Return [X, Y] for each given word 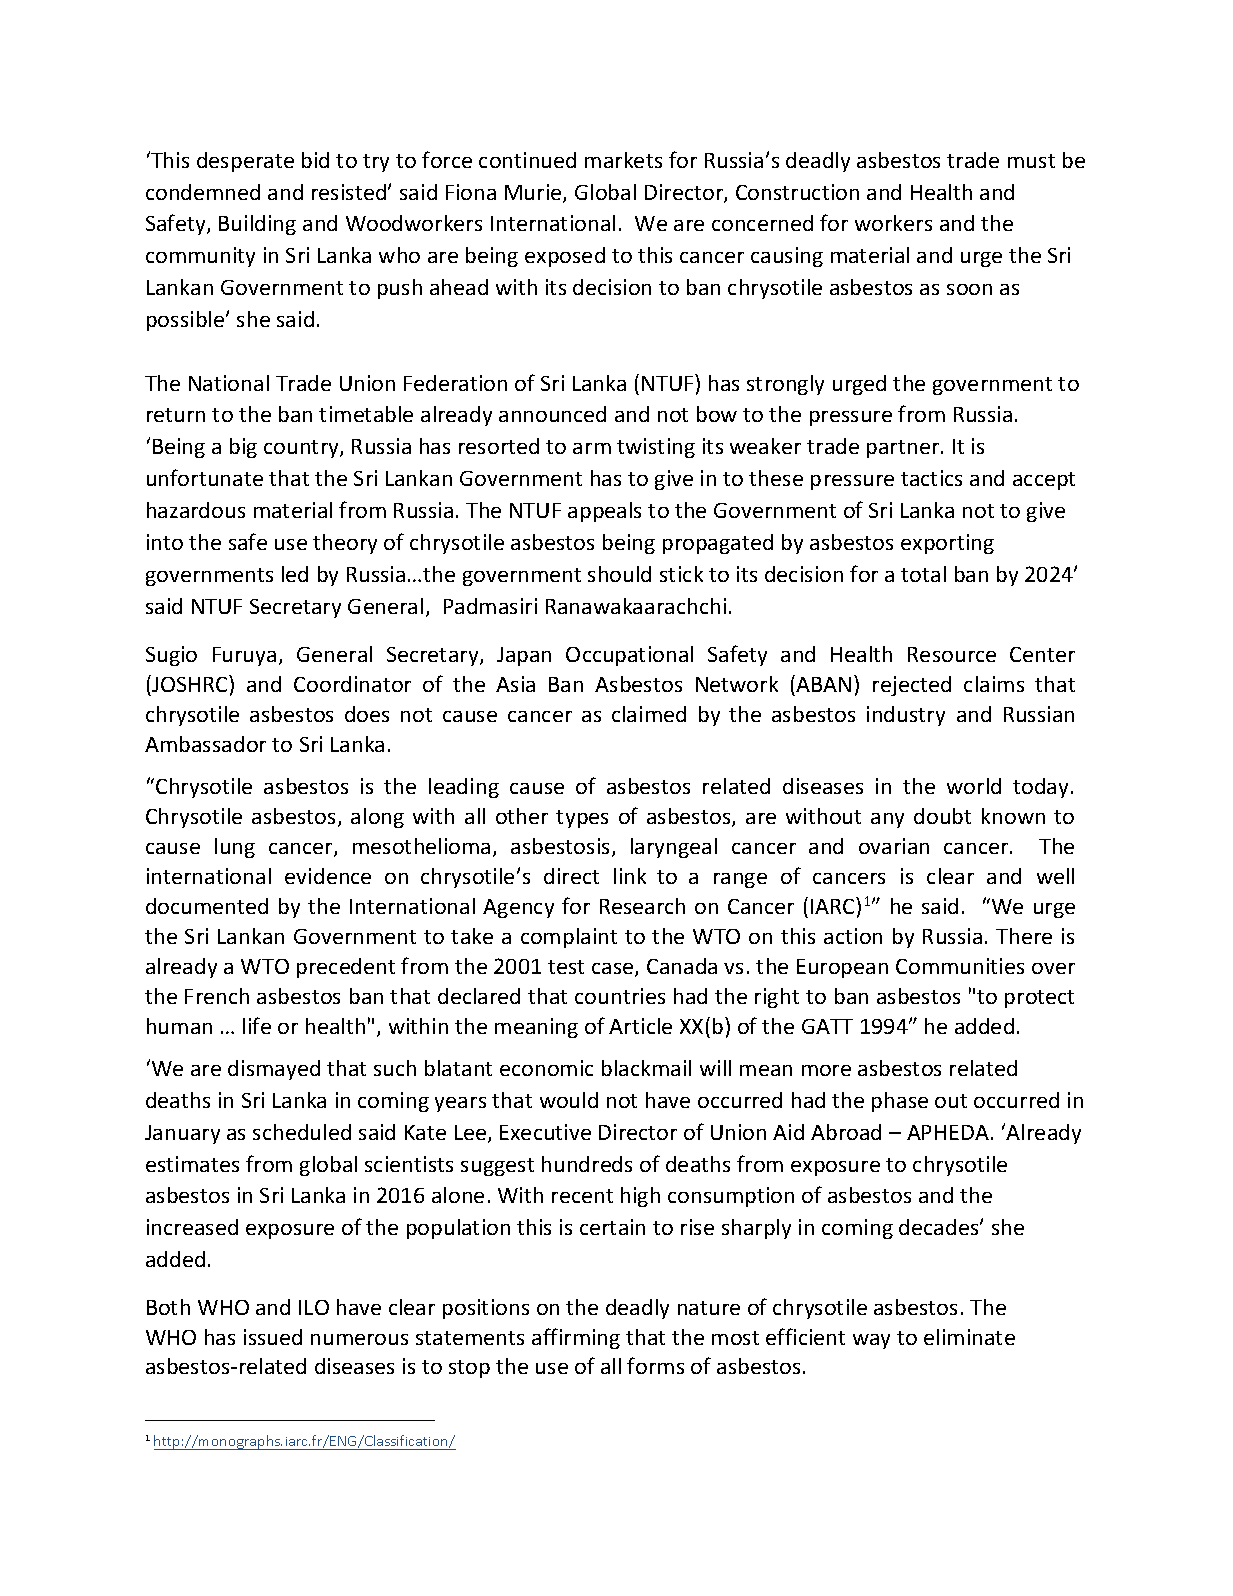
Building [257, 225]
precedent [346, 968]
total [923, 574]
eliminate [969, 1337]
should [619, 574]
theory [345, 544]
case [614, 970]
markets [623, 160]
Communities [960, 966]
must [1031, 161]
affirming [576, 1338]
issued [273, 1337]
